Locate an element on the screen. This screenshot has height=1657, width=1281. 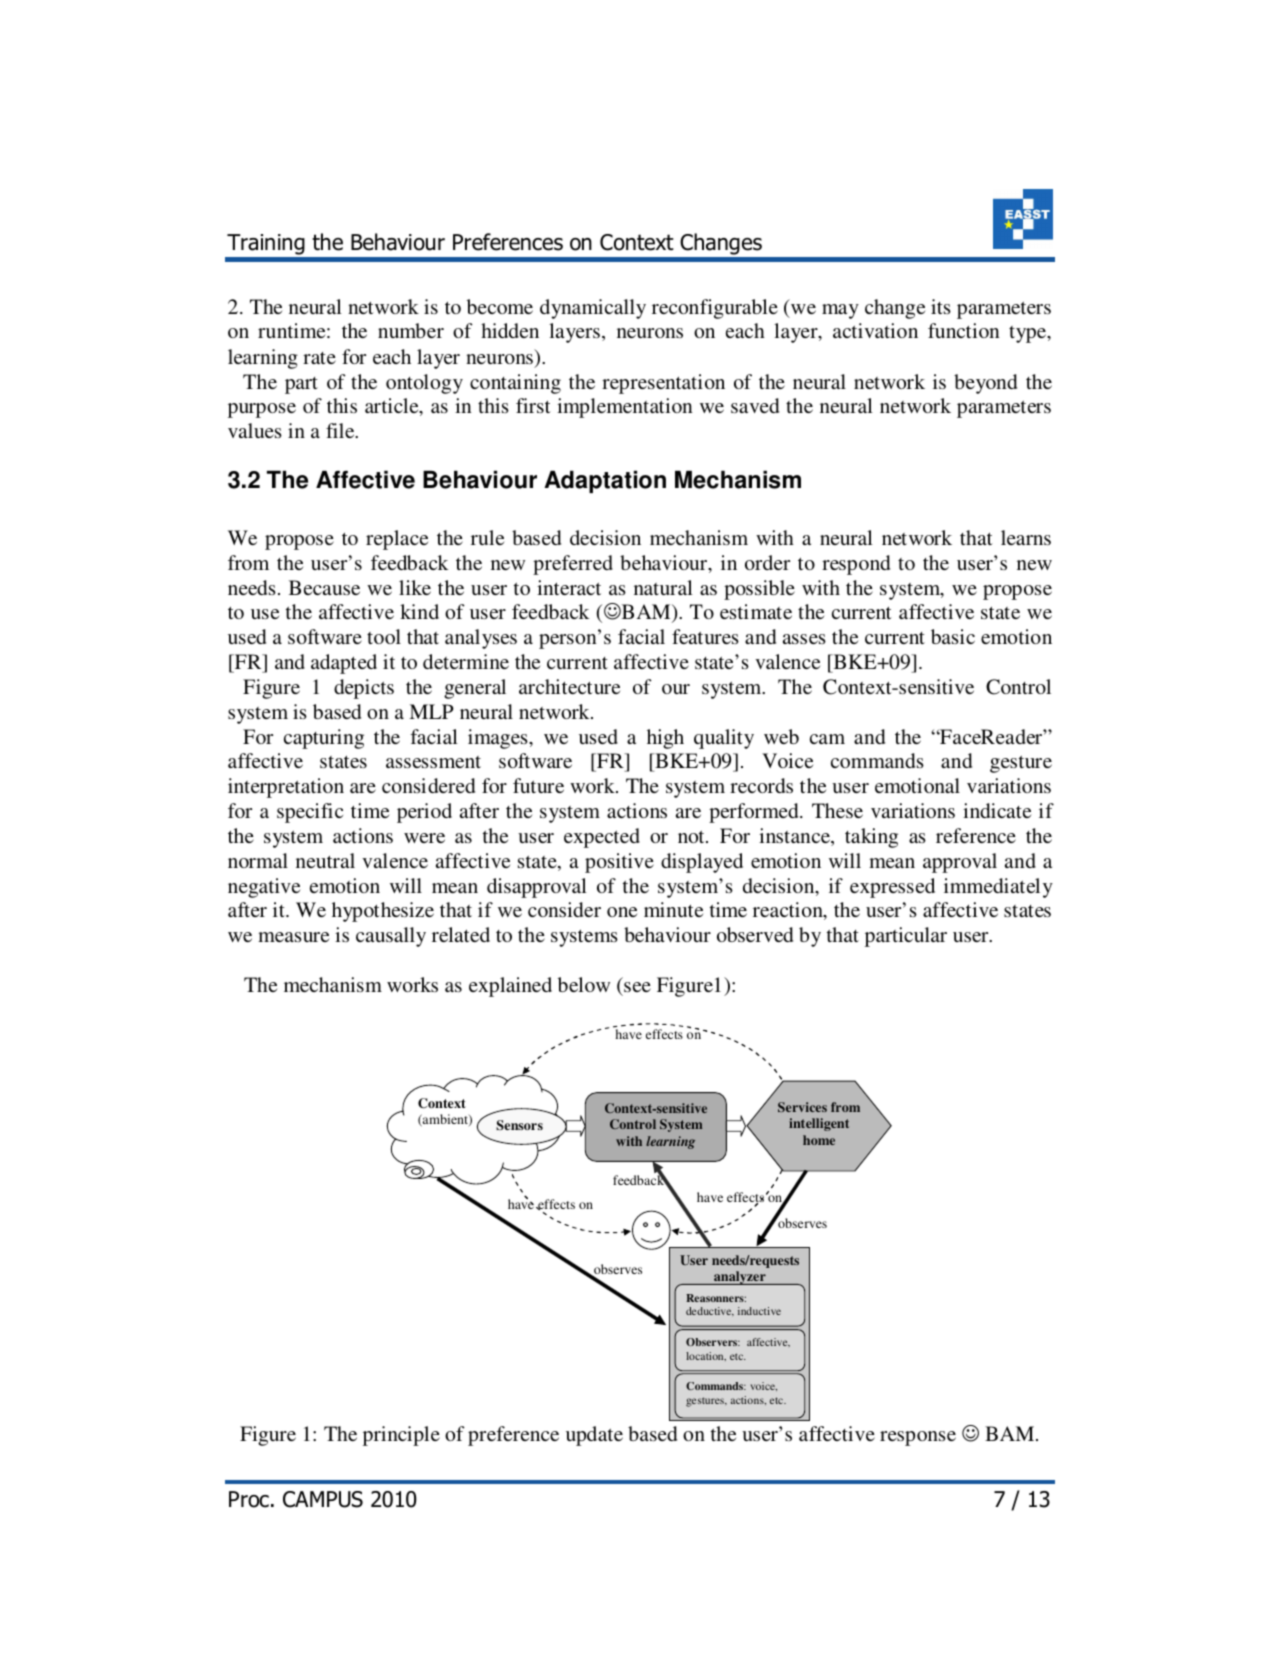
CAMPUS is located at coordinates (323, 1499).
